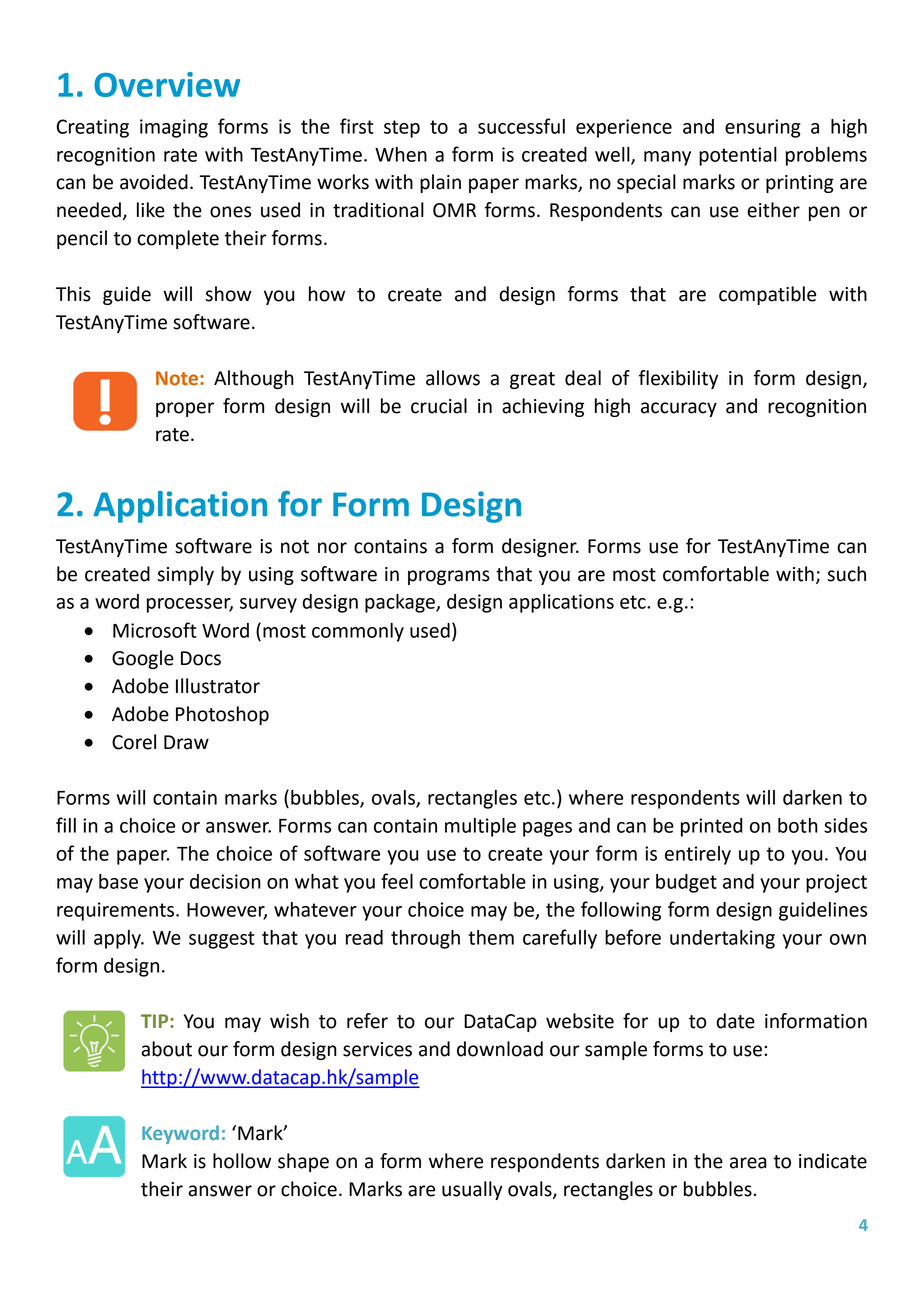 The width and height of the document is (924, 1308). I want to click on area, so click(748, 1163).
